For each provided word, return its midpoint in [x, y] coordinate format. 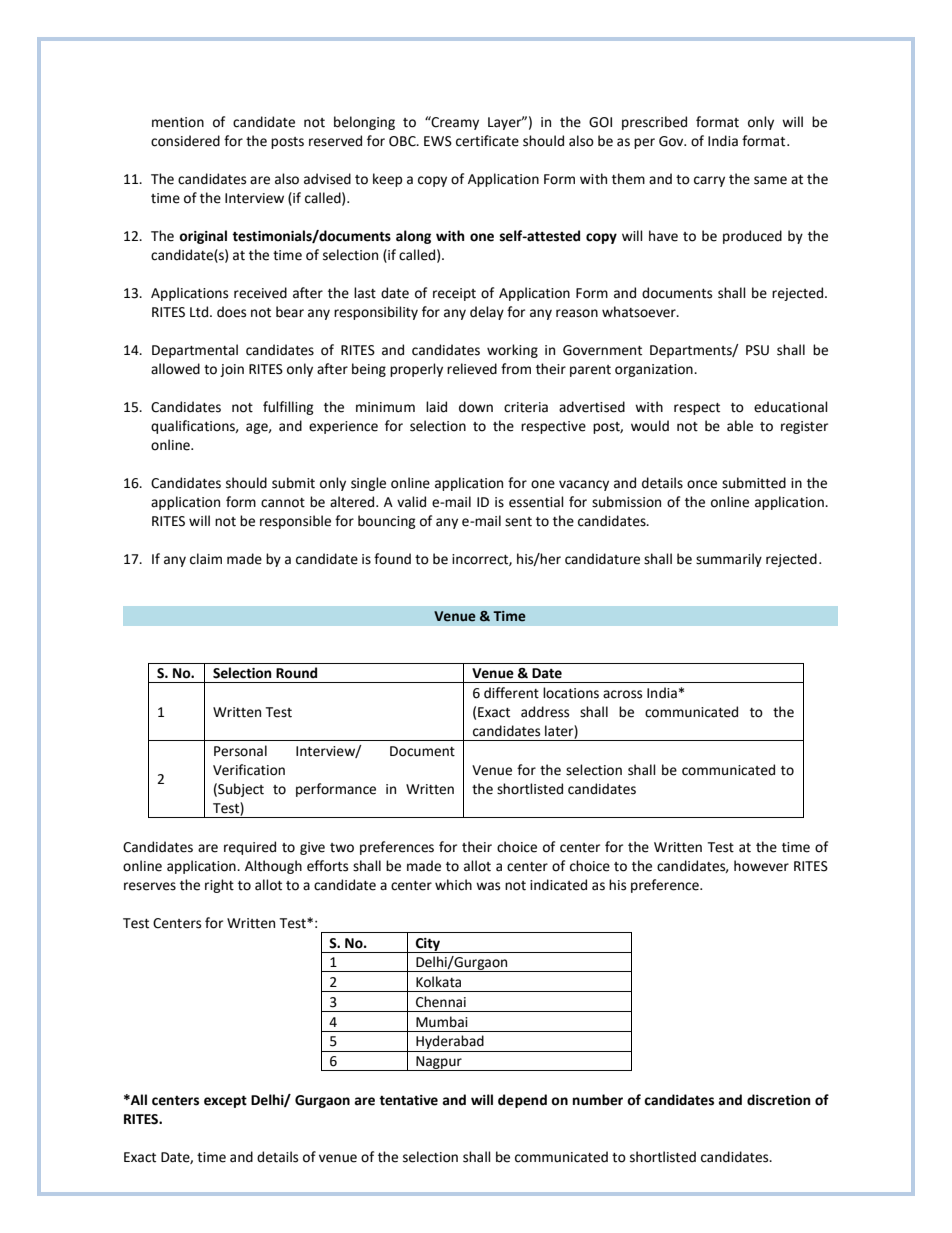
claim [206, 559]
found [392, 559]
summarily [729, 560]
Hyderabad [450, 1043]
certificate [487, 141]
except [225, 1101]
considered [185, 141]
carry [709, 181]
